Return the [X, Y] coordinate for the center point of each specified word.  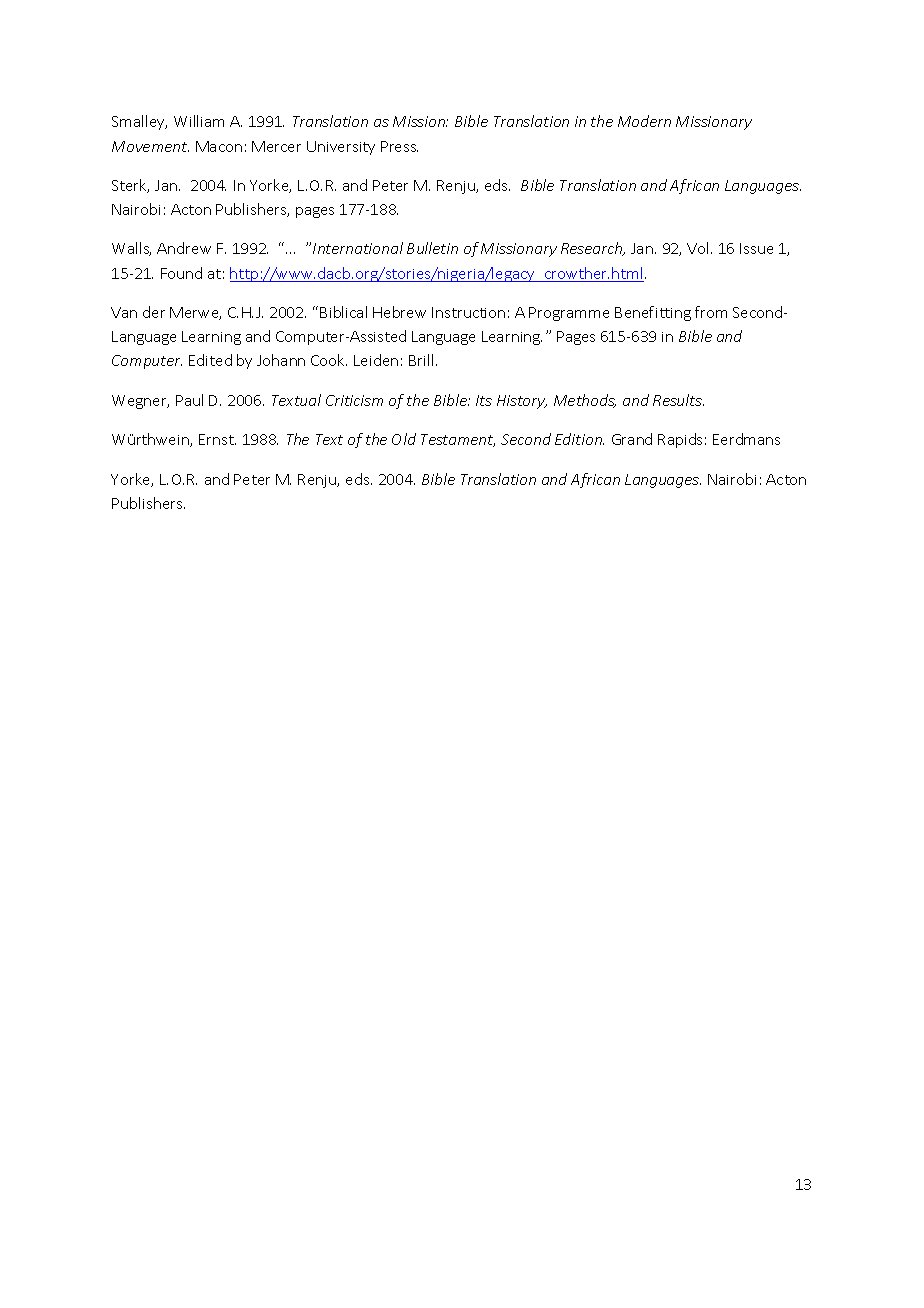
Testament [458, 440]
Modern [644, 121]
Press [399, 146]
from [711, 312]
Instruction [468, 312]
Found [181, 273]
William [199, 121]
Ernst [217, 439]
